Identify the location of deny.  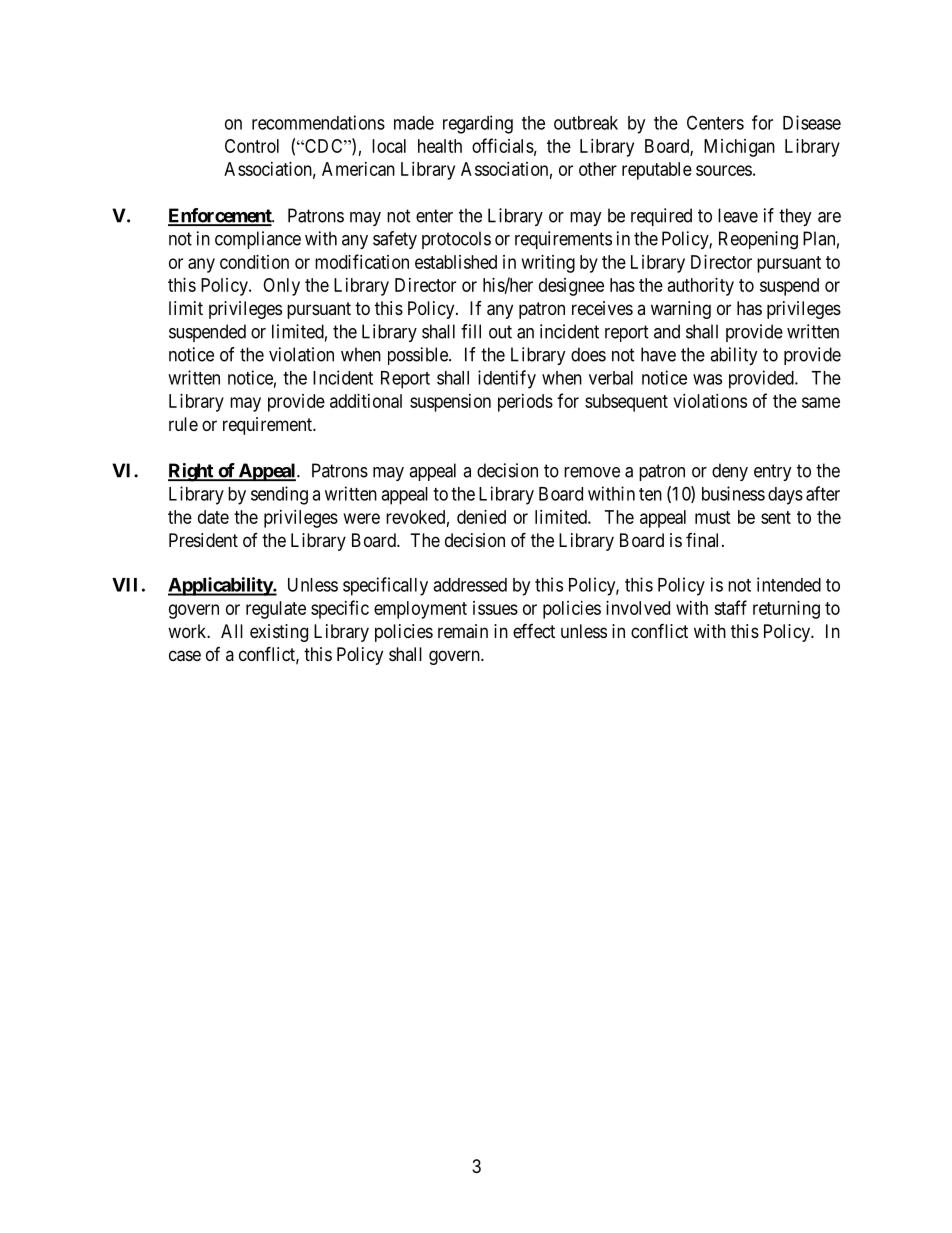
(730, 472).
